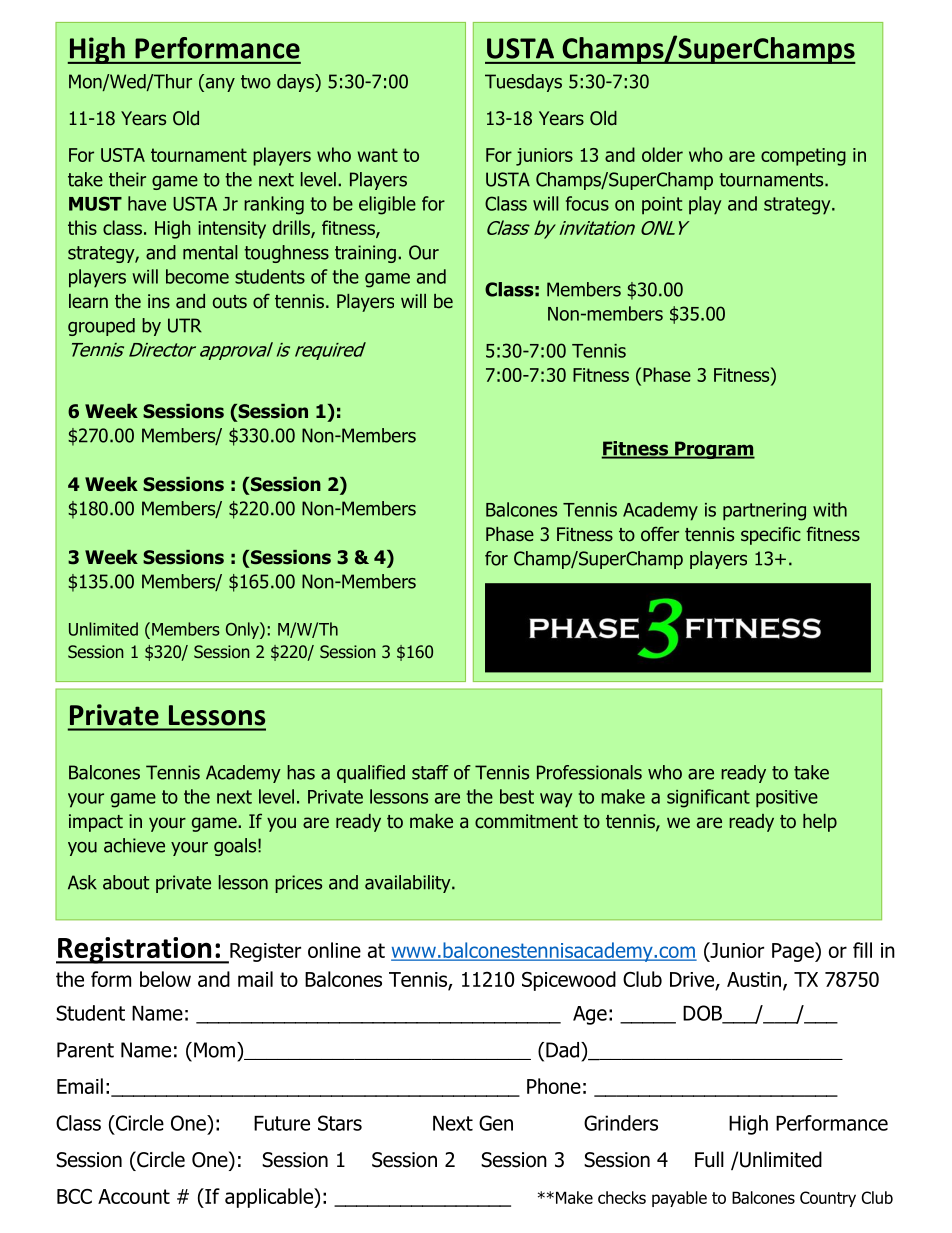 This screenshot has width=952, height=1233. Describe the element at coordinates (219, 83) in the screenshot. I see `any` at that location.
